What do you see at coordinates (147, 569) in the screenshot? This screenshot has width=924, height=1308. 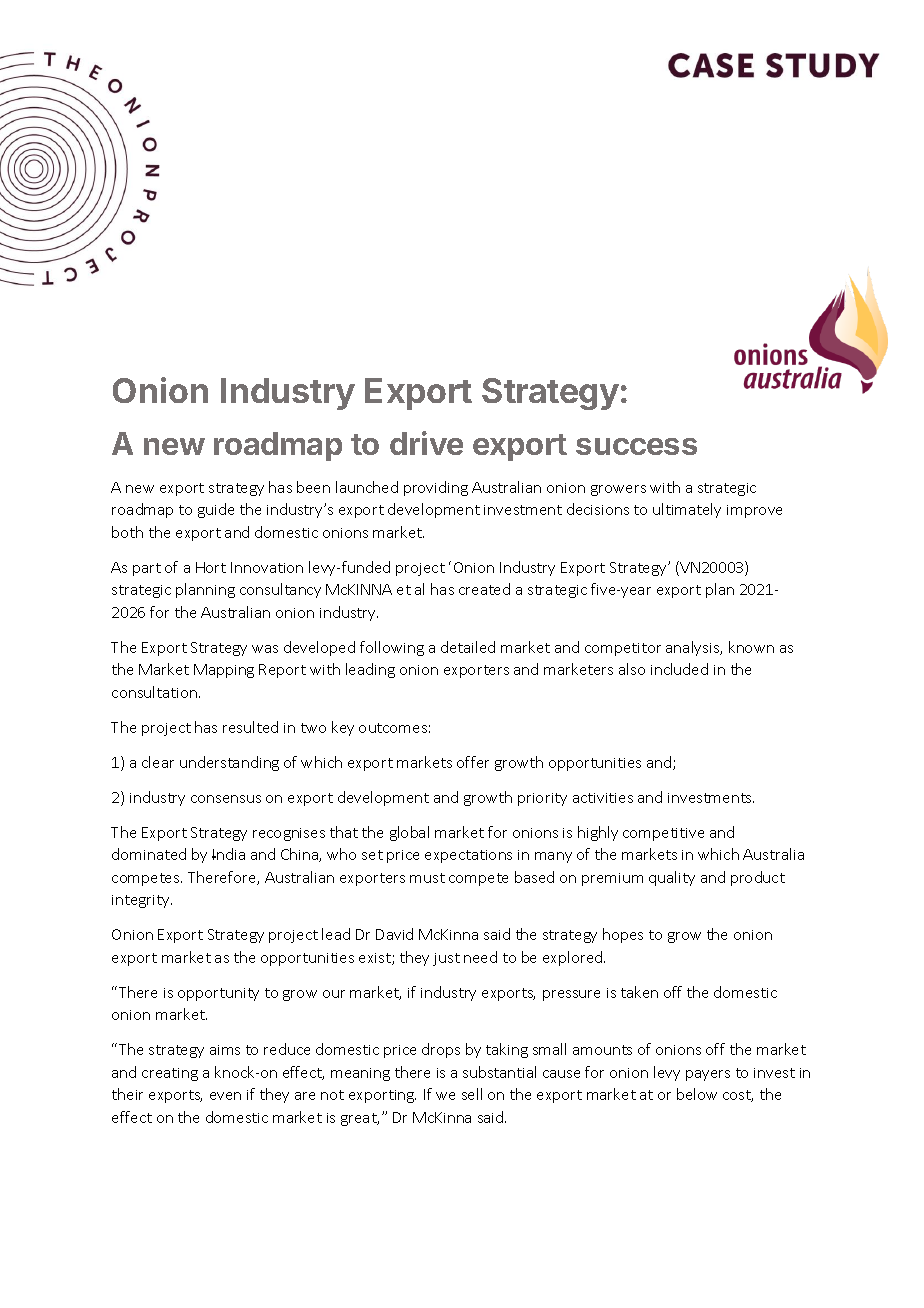 I see `part` at bounding box center [147, 569].
